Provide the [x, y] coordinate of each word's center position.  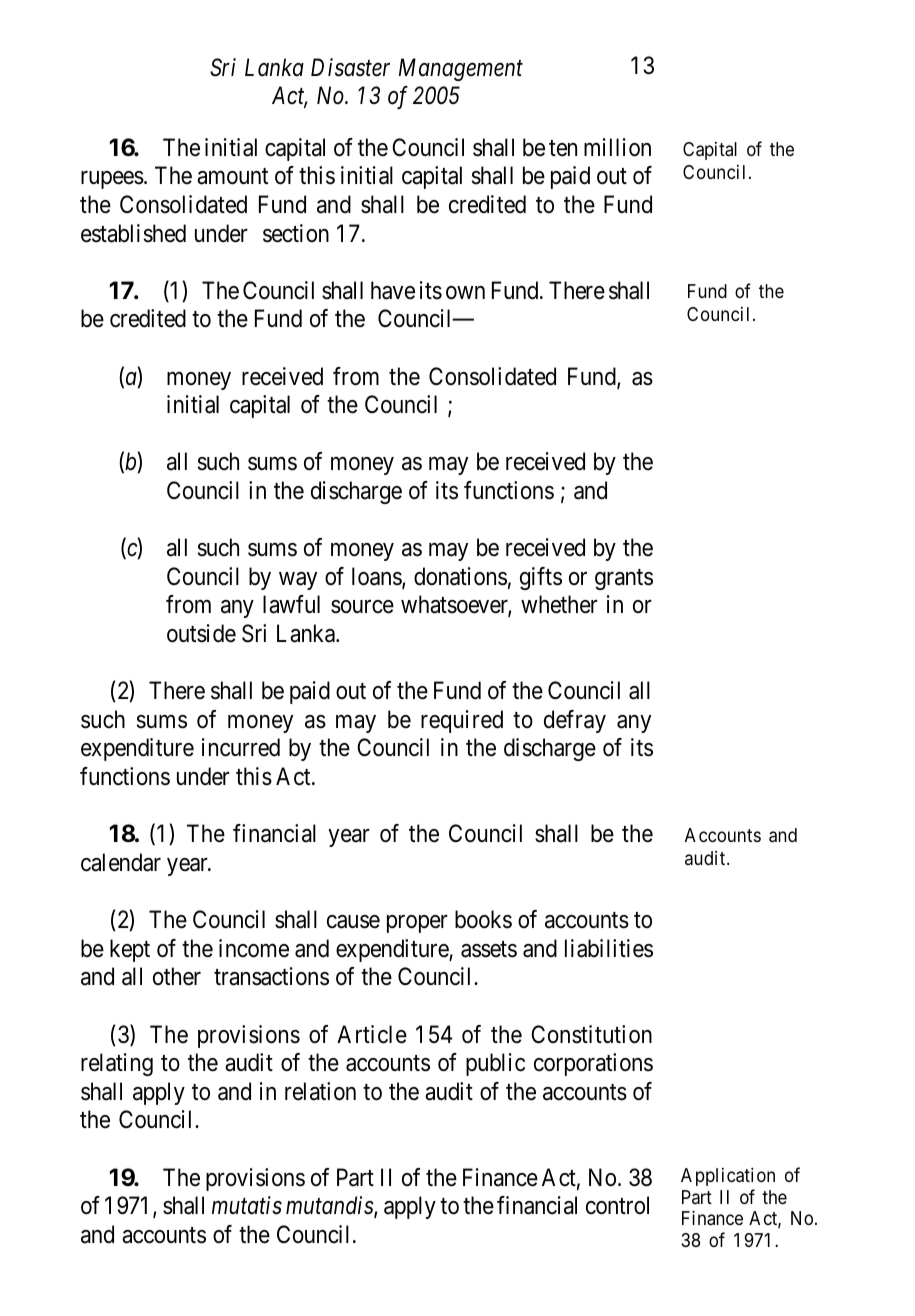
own [465, 293]
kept [130, 950]
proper [417, 924]
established [133, 233]
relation [320, 1091]
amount [232, 177]
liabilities [609, 948]
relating [117, 1064]
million [617, 147]
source [362, 607]
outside [201, 633]
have [393, 290]
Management [461, 69]
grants [624, 579]
